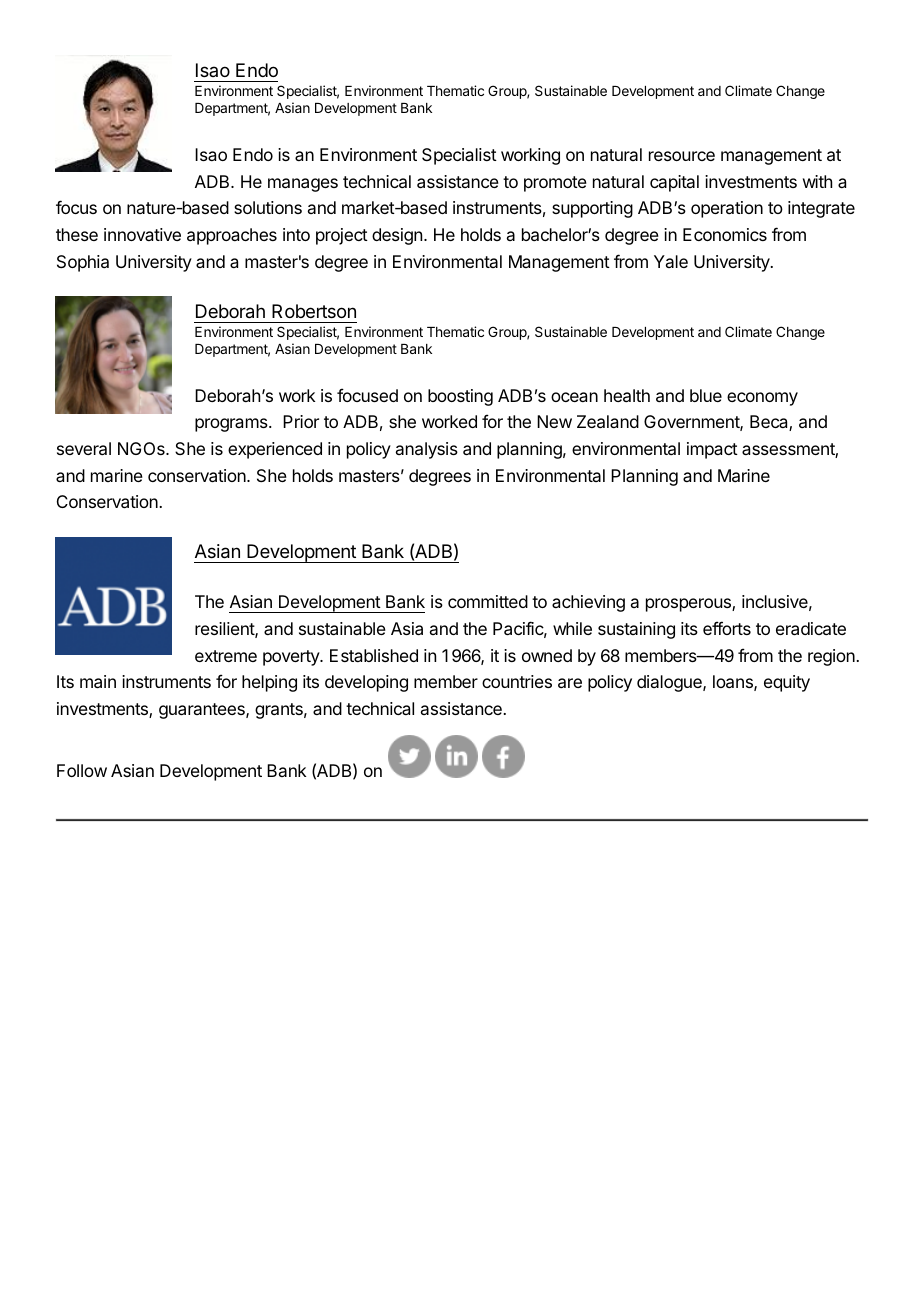 This screenshot has height=1308, width=924. What do you see at coordinates (674, 183) in the screenshot?
I see `capital` at bounding box center [674, 183].
